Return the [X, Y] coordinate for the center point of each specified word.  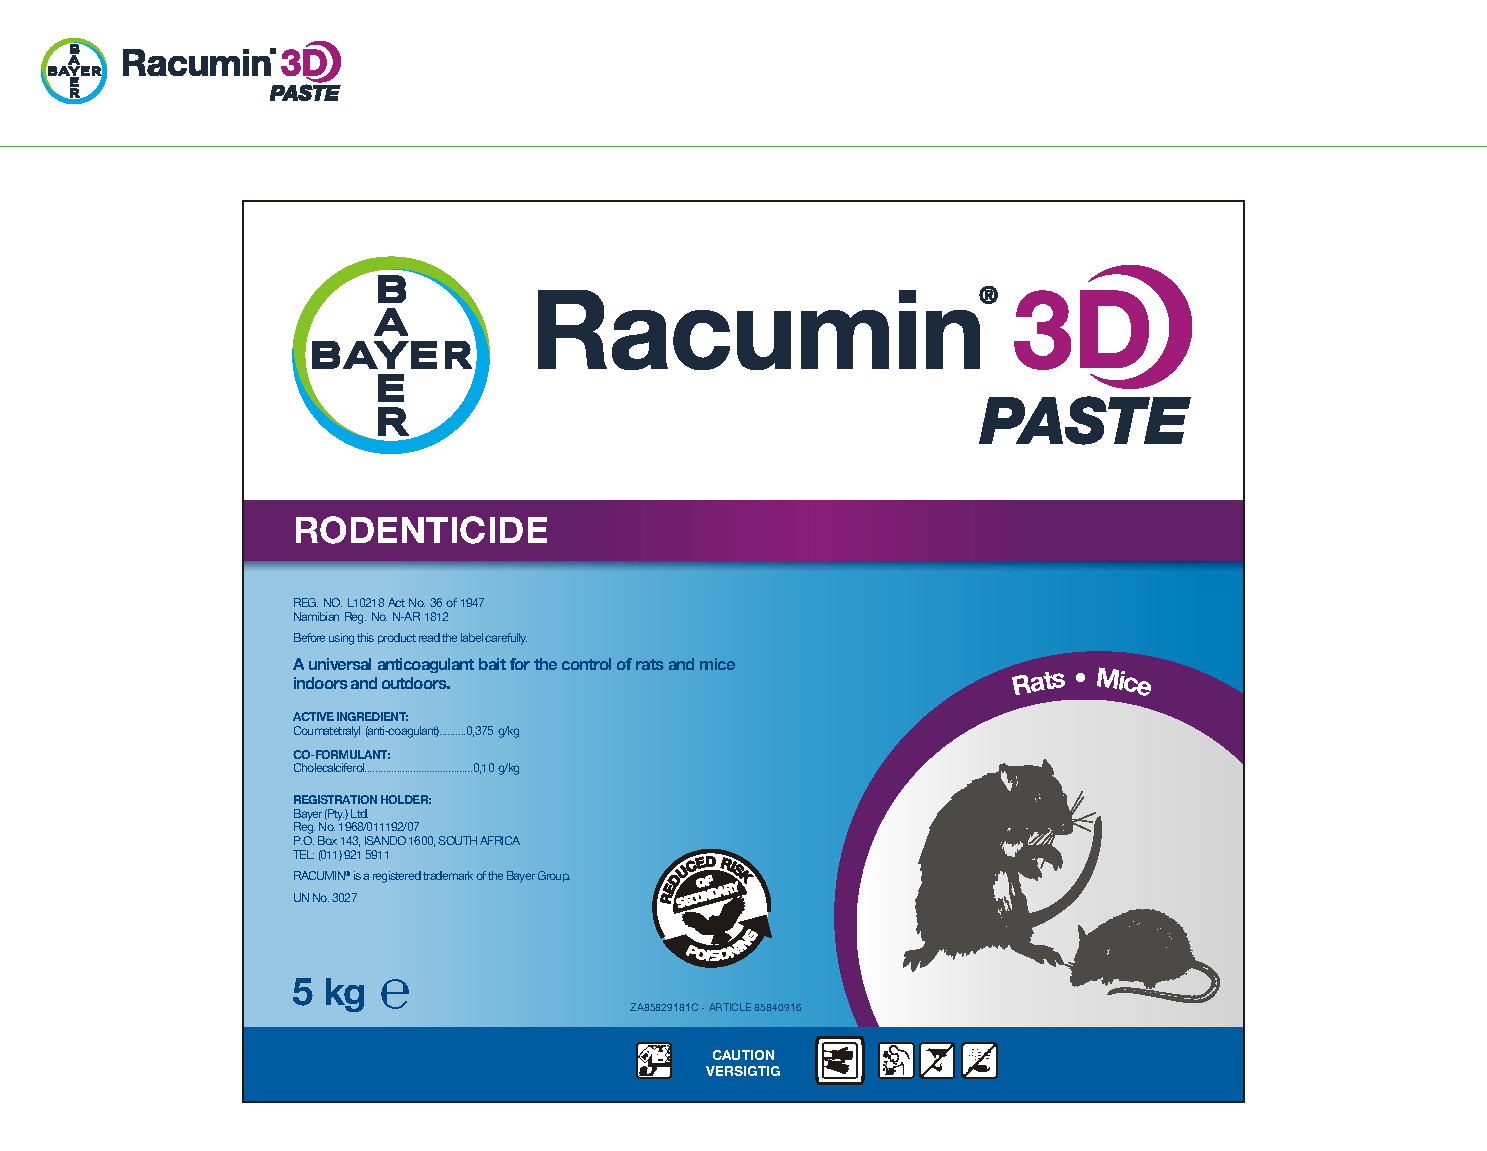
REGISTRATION [335, 799]
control [586, 664]
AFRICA [500, 840]
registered [397, 877]
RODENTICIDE [421, 530]
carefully [506, 639]
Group [554, 876]
